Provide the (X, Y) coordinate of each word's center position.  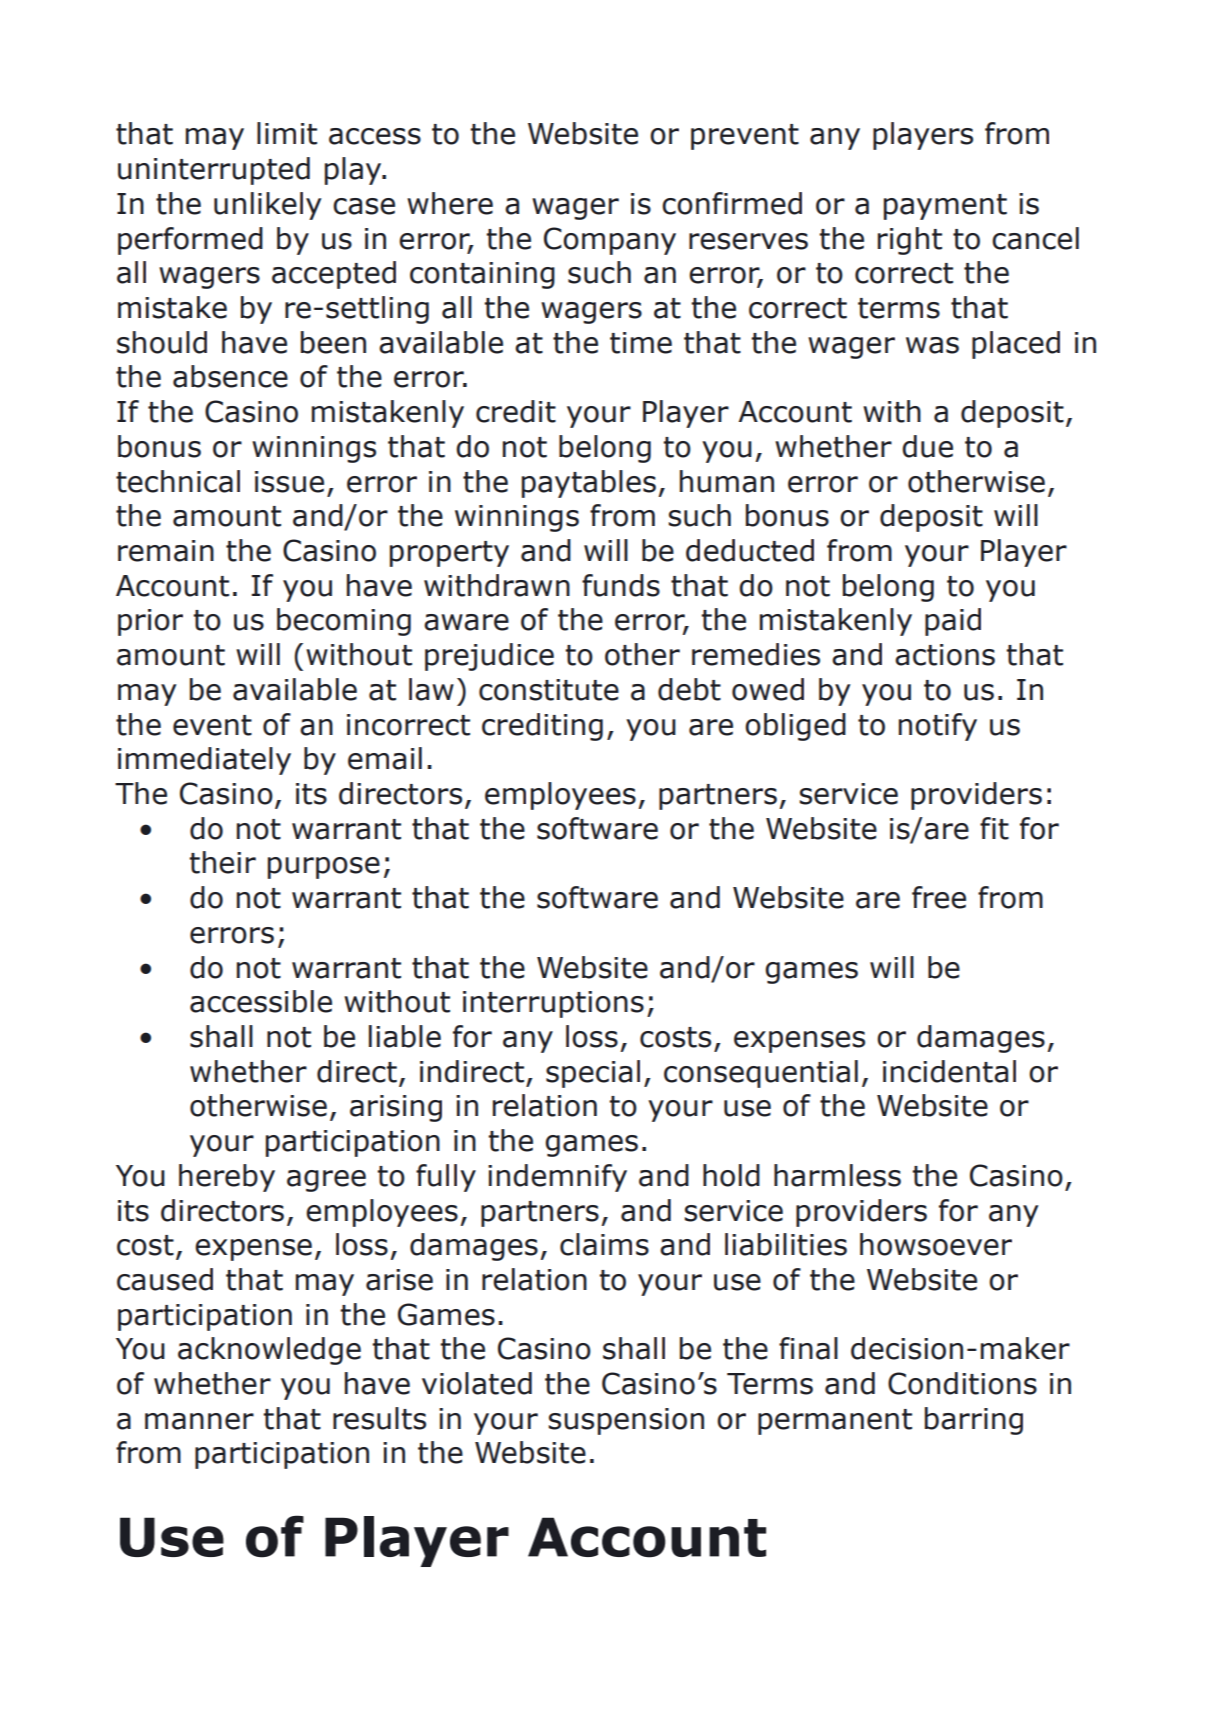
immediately (204, 761)
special (593, 1074)
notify (938, 727)
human (727, 481)
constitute (549, 690)
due (927, 446)
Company (610, 241)
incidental (949, 1071)
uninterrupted (214, 171)
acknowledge (269, 1351)
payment (945, 207)
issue (289, 482)
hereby (227, 1178)
